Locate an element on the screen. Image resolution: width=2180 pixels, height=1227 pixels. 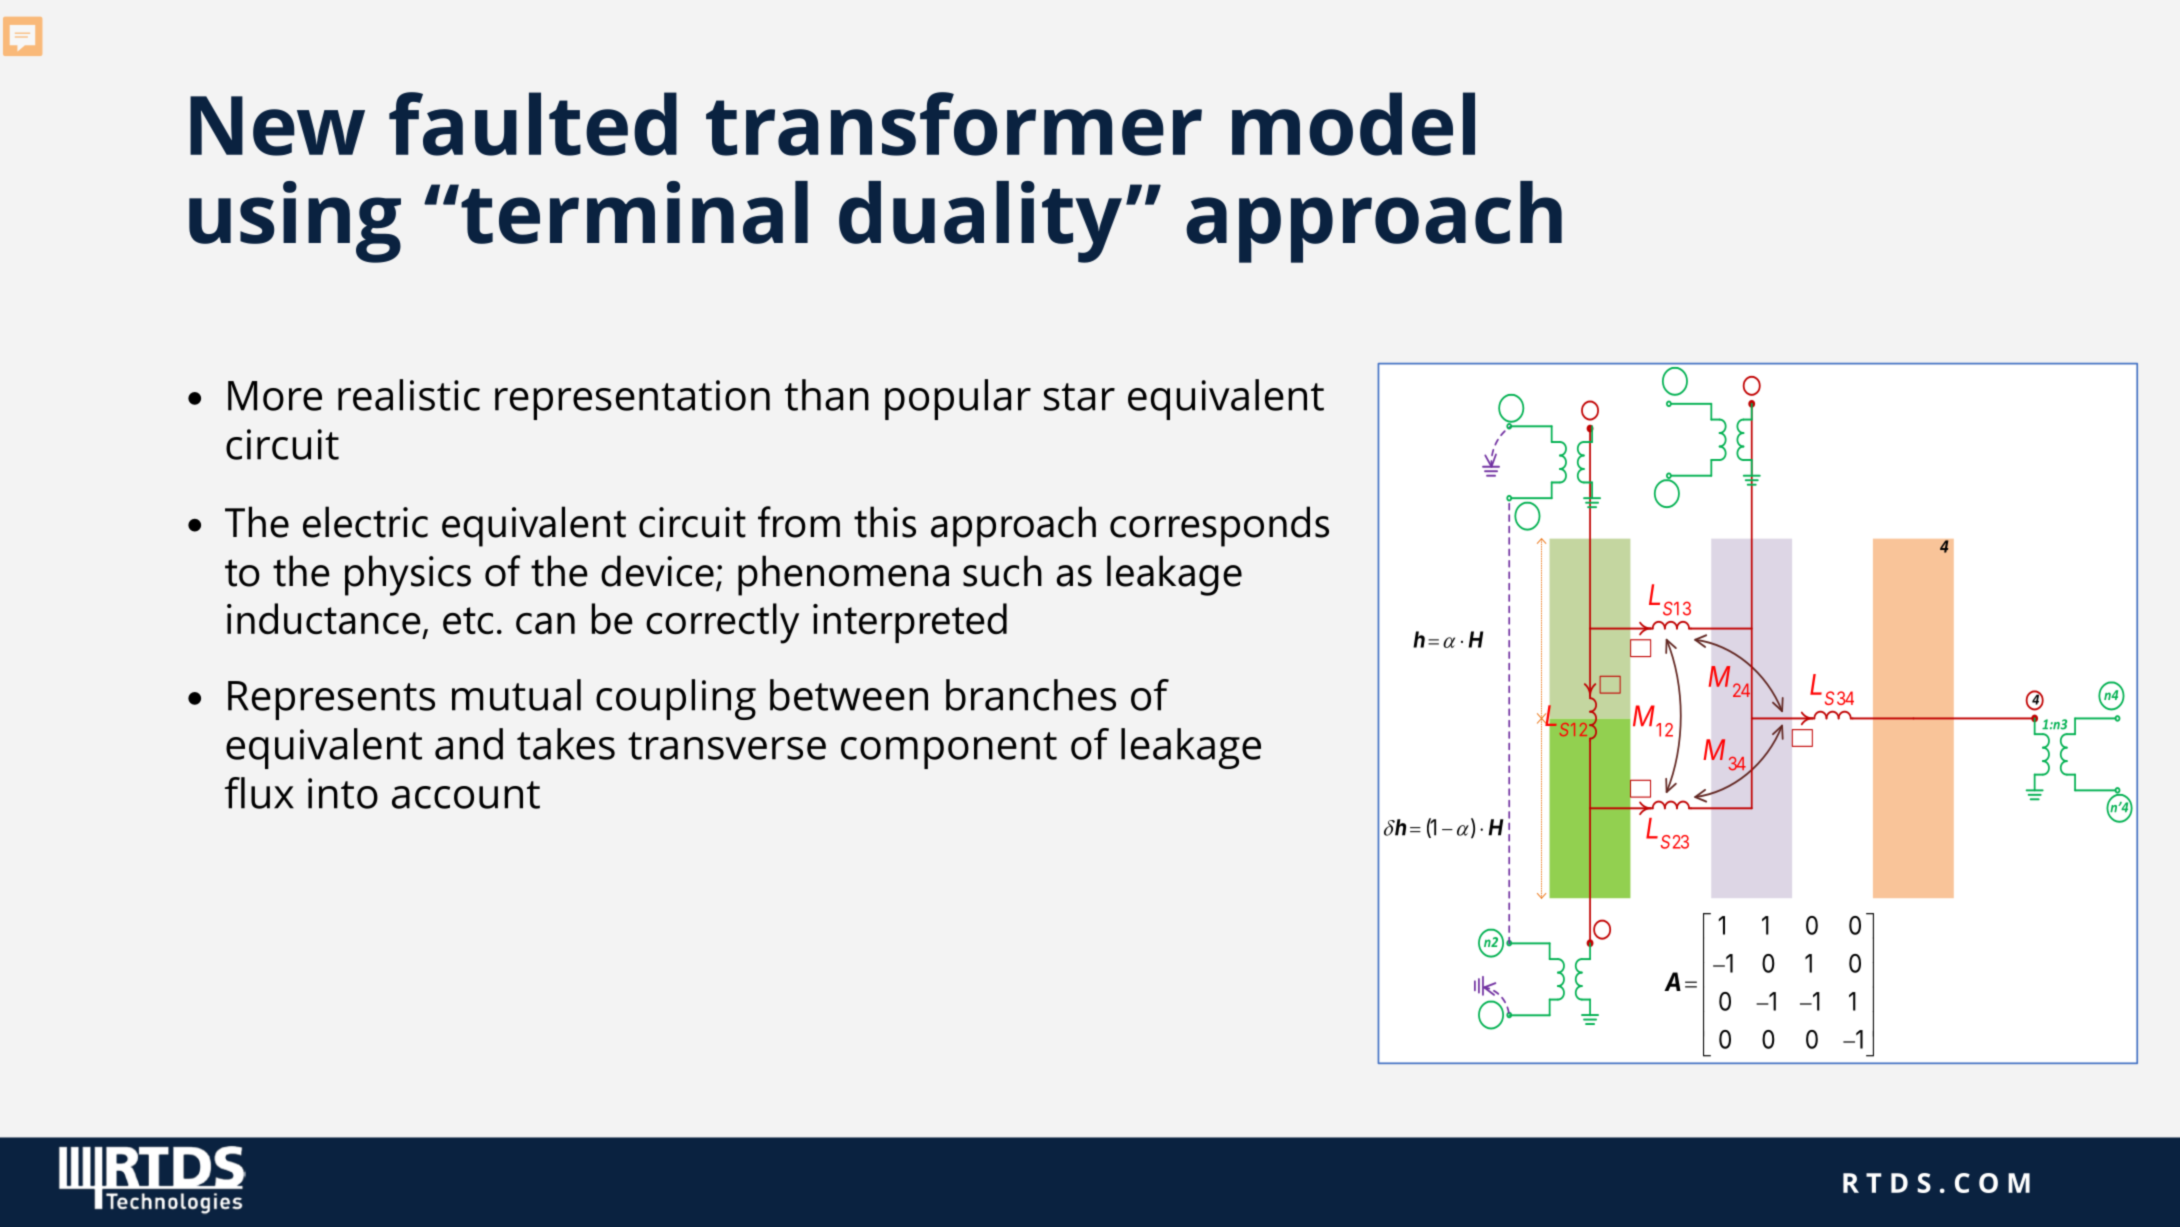
transformer is located at coordinates (954, 124).
